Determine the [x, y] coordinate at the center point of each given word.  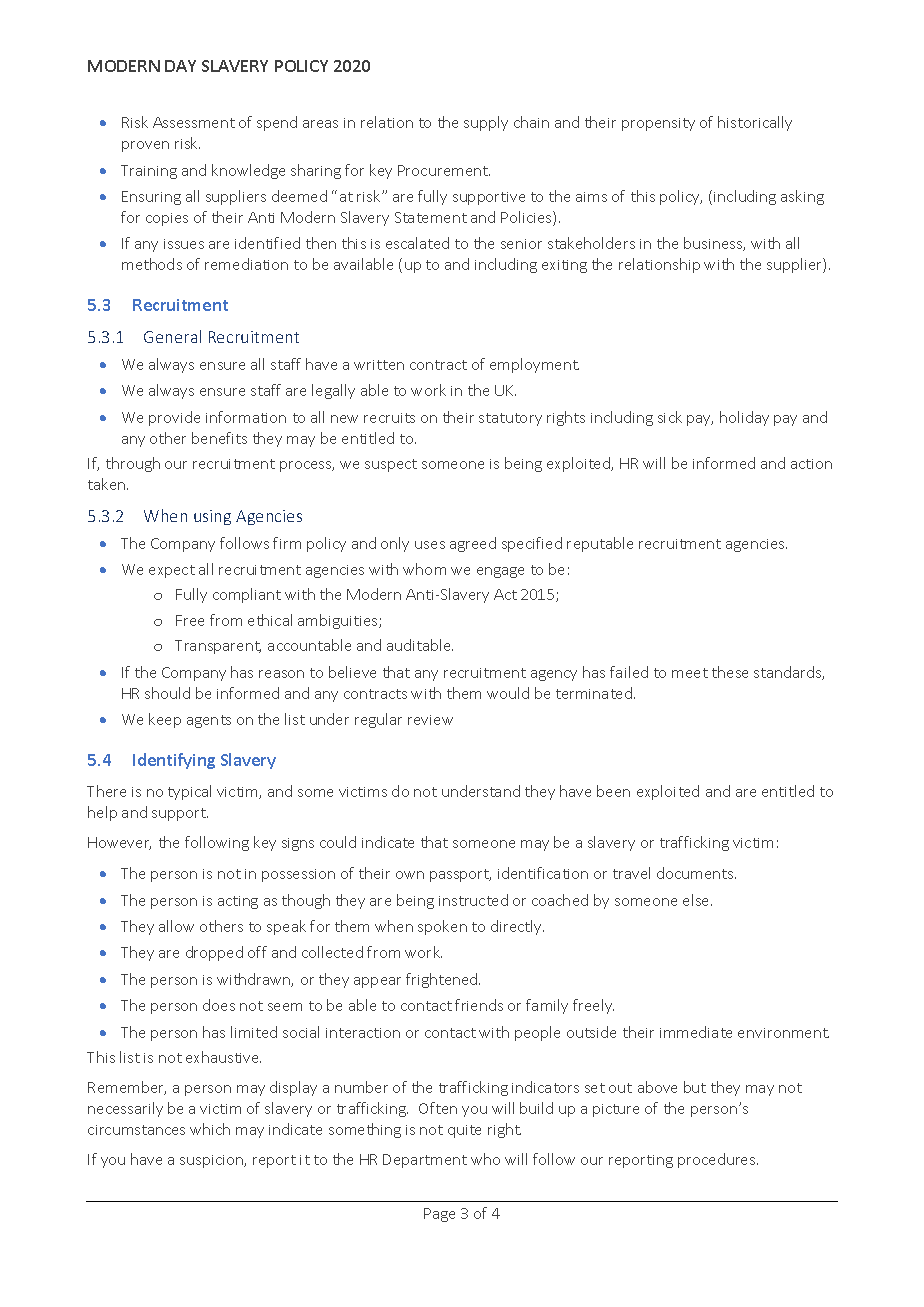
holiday [744, 418]
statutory [510, 419]
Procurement [444, 170]
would [508, 693]
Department [425, 1161]
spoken [442, 927]
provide [174, 418]
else [697, 900]
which [210, 1129]
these [730, 672]
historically [755, 123]
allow [176, 926]
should [167, 693]
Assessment [194, 122]
